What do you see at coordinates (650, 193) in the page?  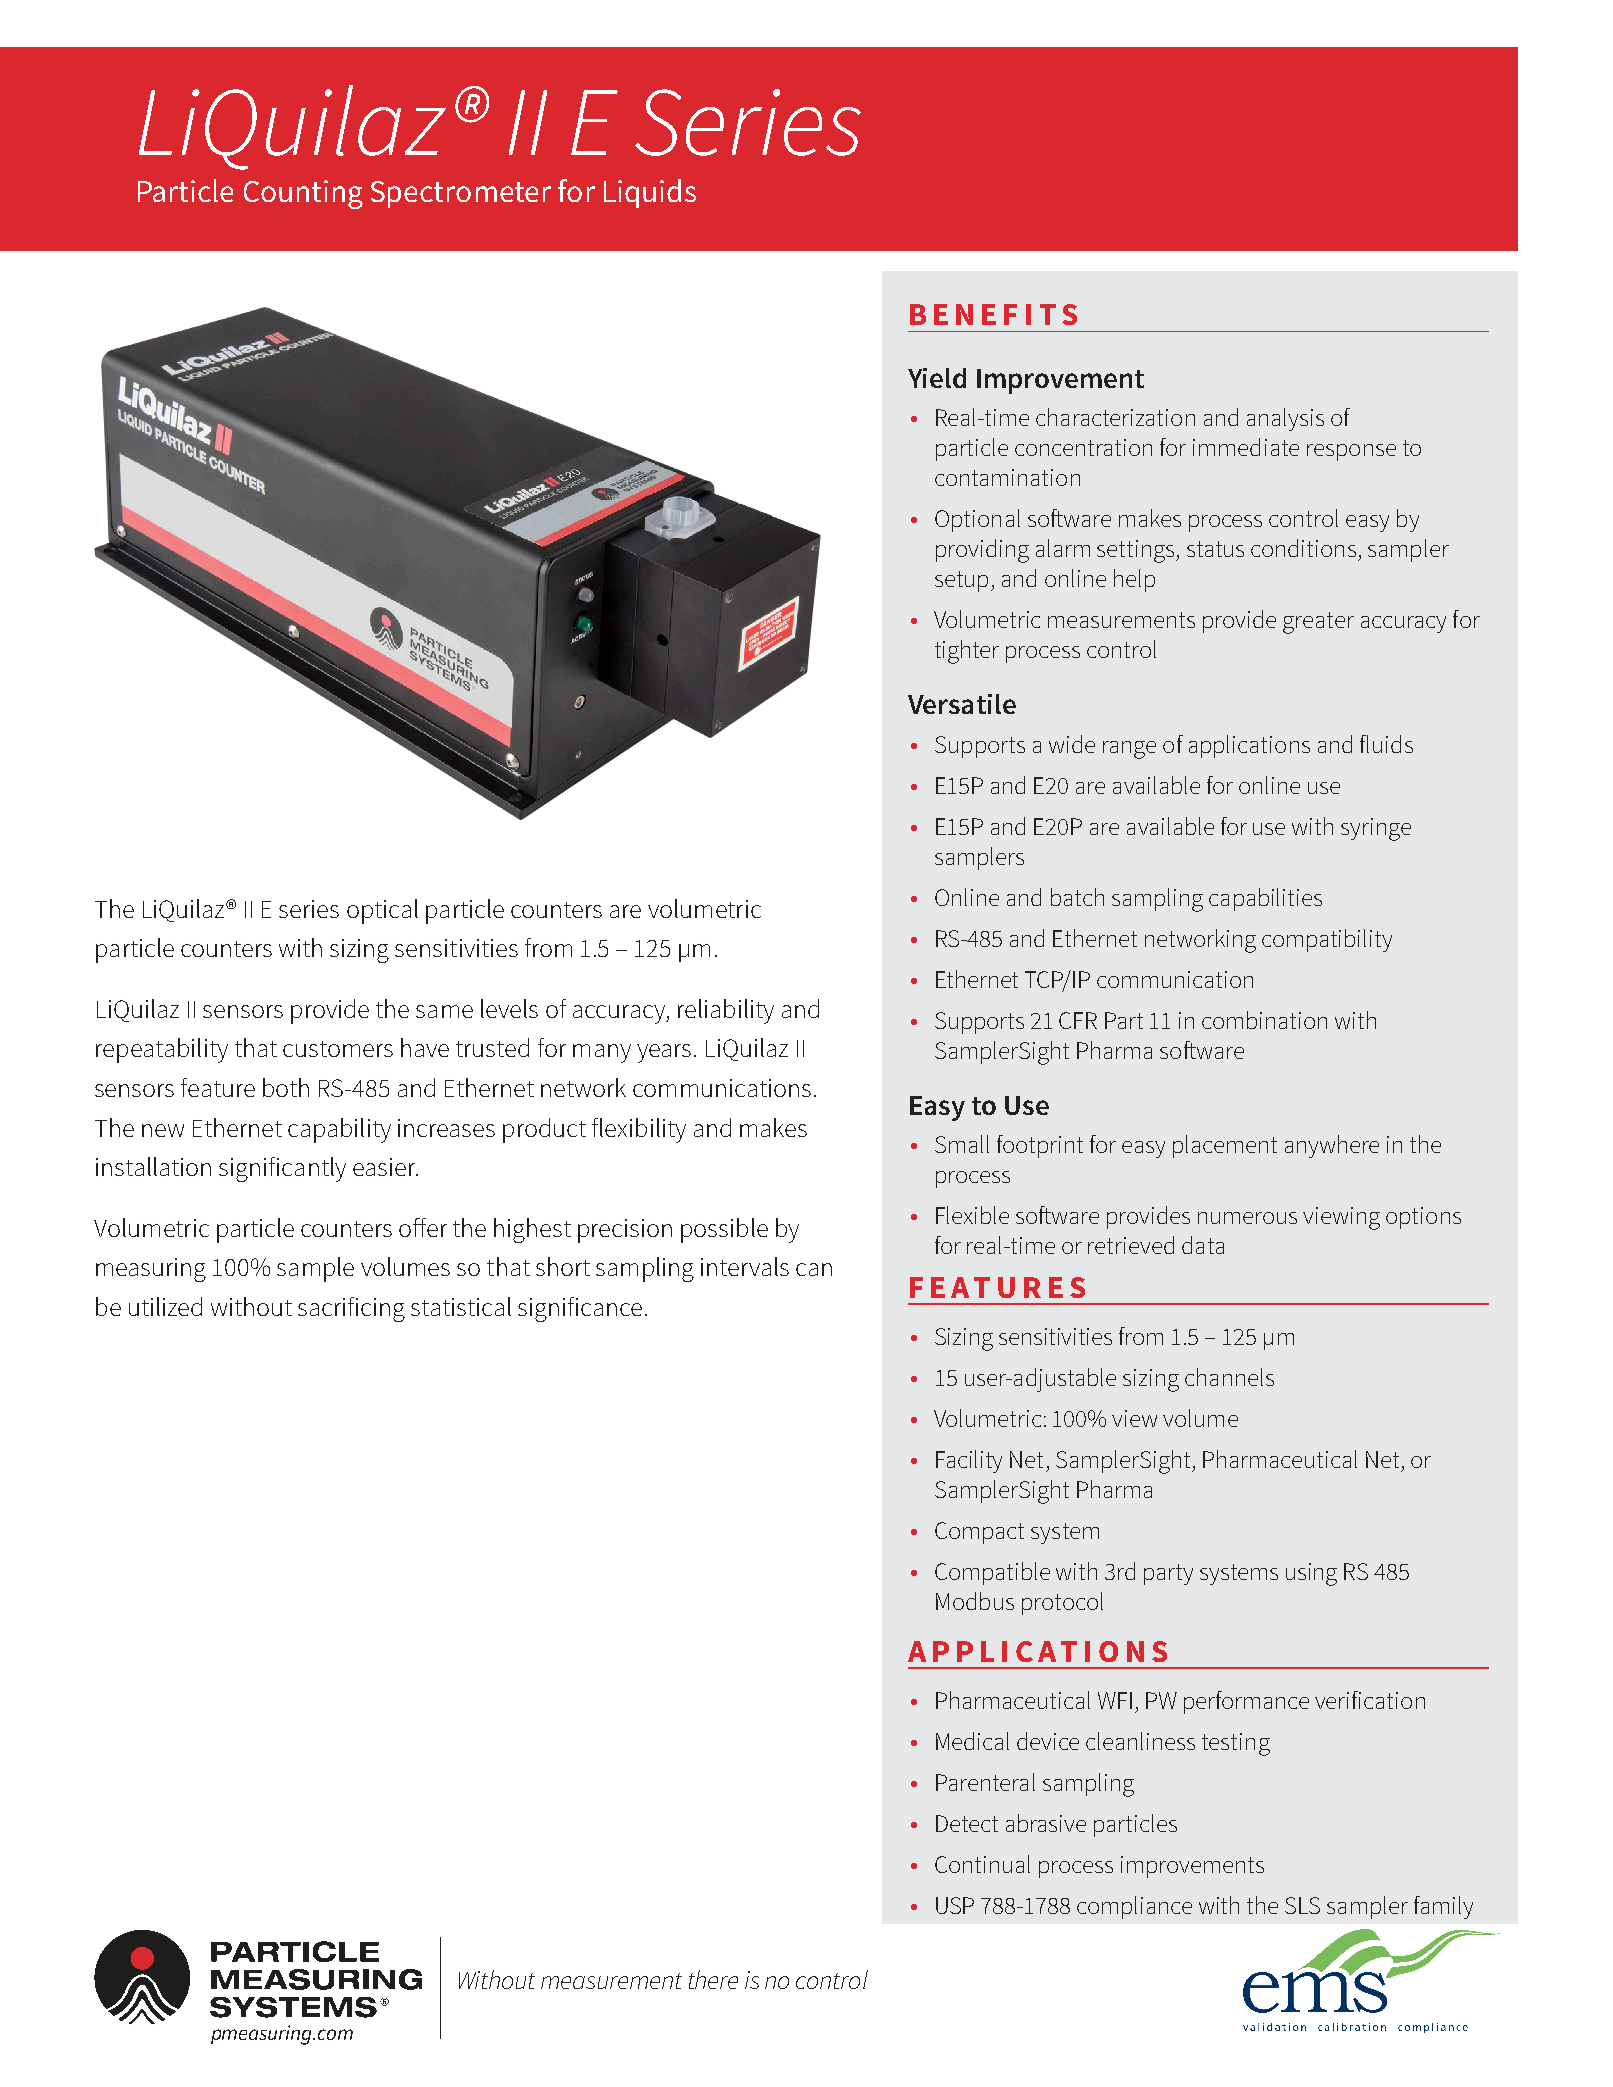 I see `Liquids` at bounding box center [650, 193].
